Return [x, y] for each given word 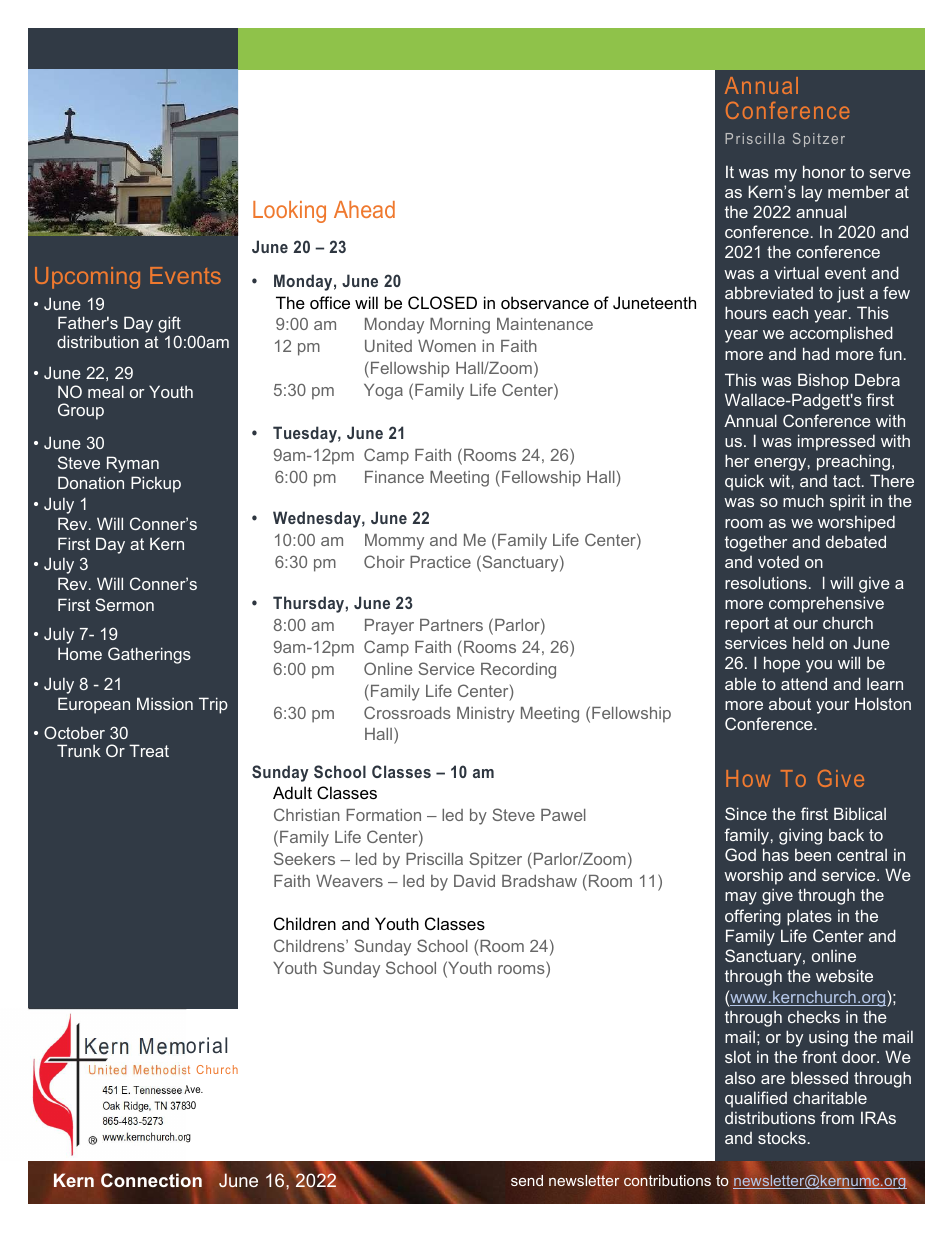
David [474, 881]
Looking [289, 212]
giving [800, 836]
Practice [440, 562]
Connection [151, 1180]
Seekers [304, 858]
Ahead [364, 209]
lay [812, 193]
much [803, 501]
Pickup [156, 484]
